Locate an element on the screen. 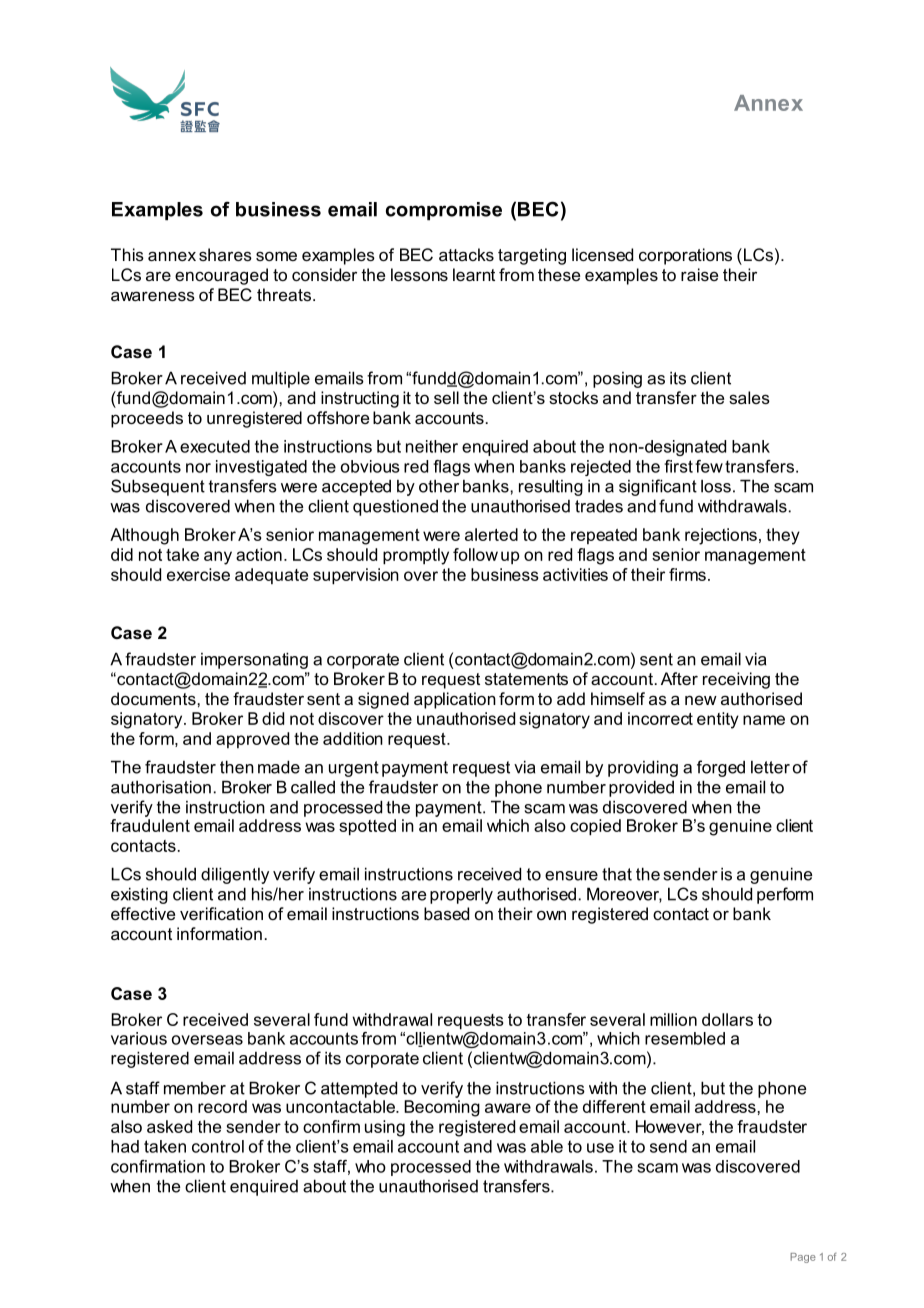  application is located at coordinates (455, 700).
